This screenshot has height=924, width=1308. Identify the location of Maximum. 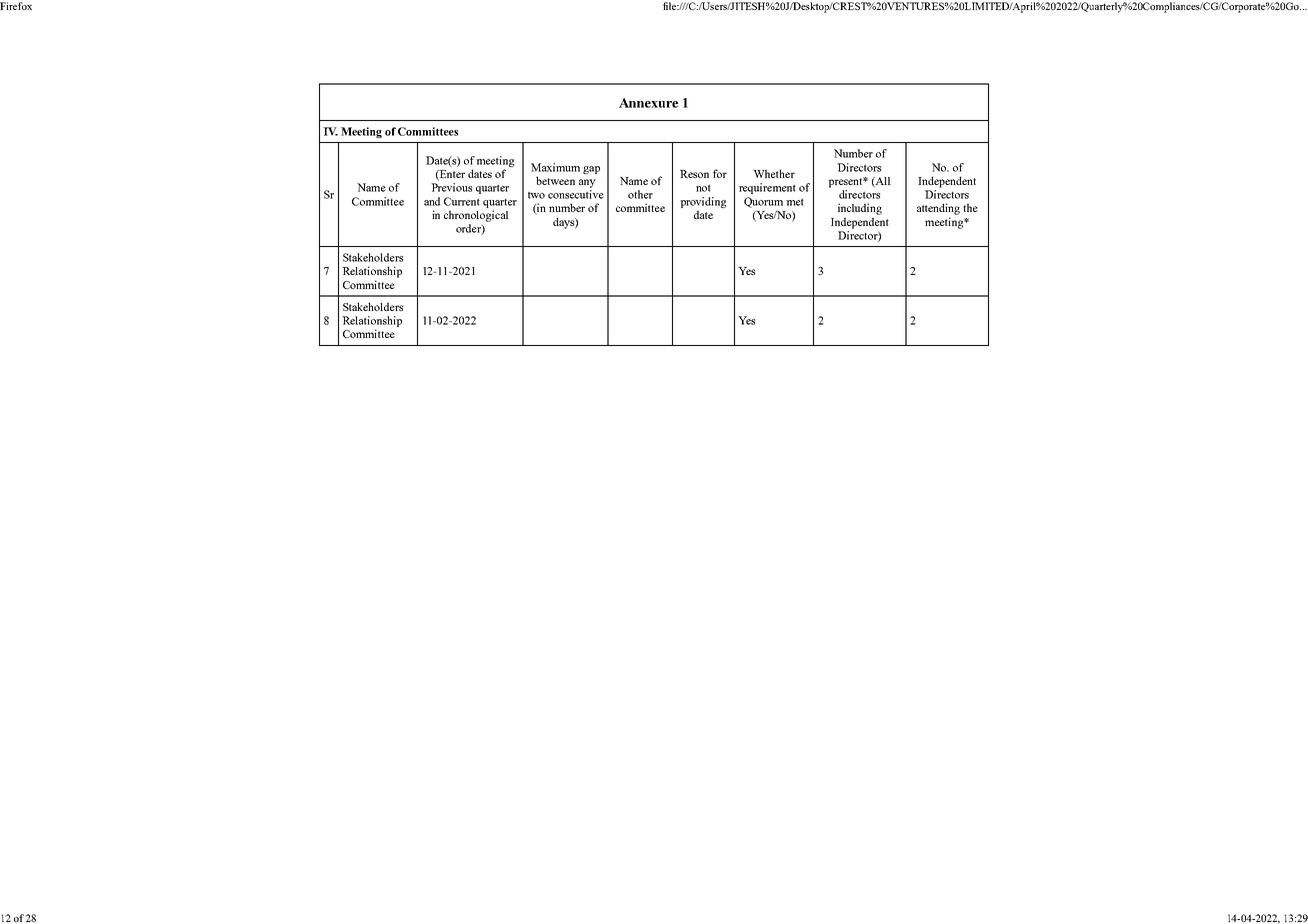
(555, 167).
